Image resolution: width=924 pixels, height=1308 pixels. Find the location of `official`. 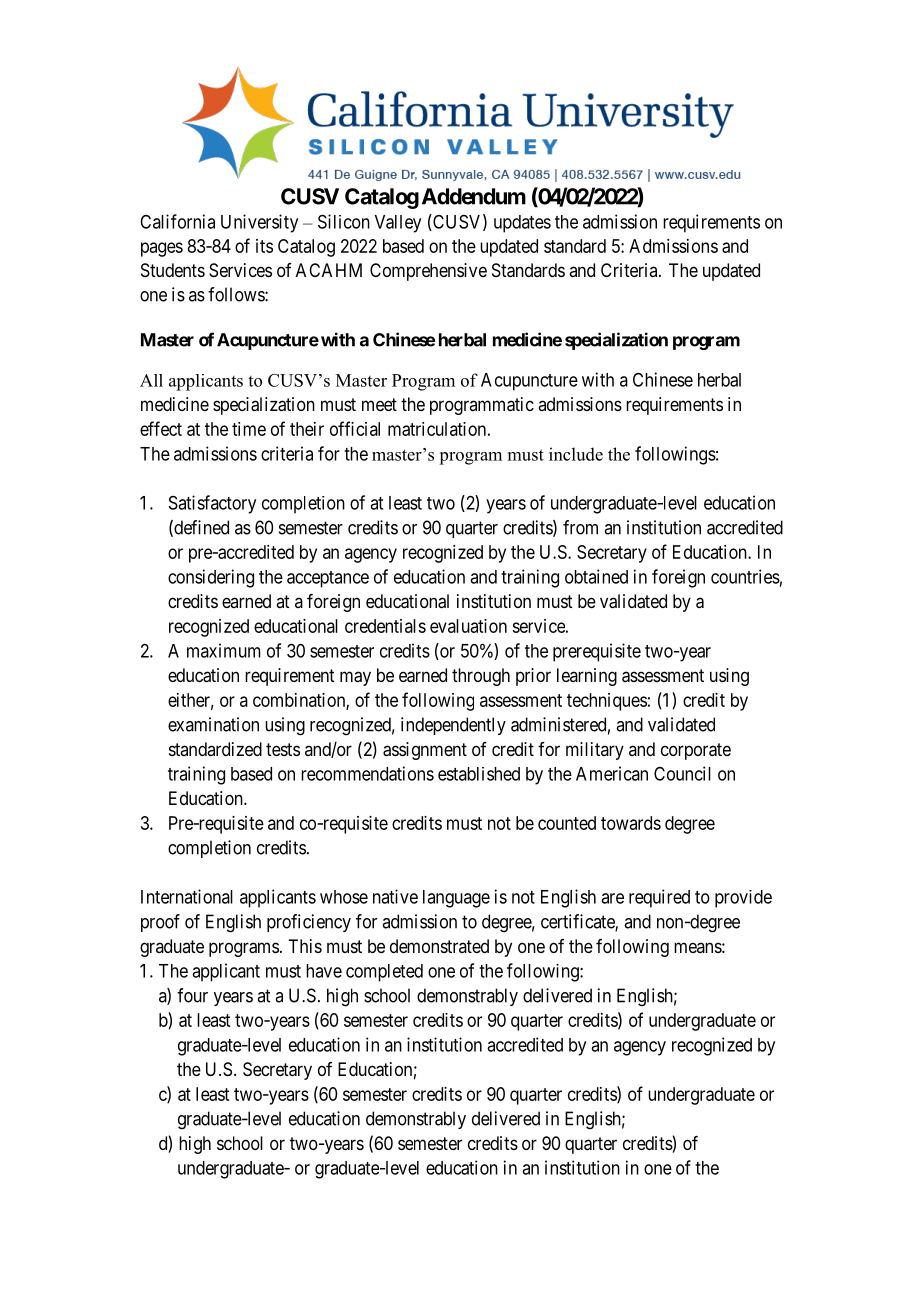

official is located at coordinates (355, 428).
